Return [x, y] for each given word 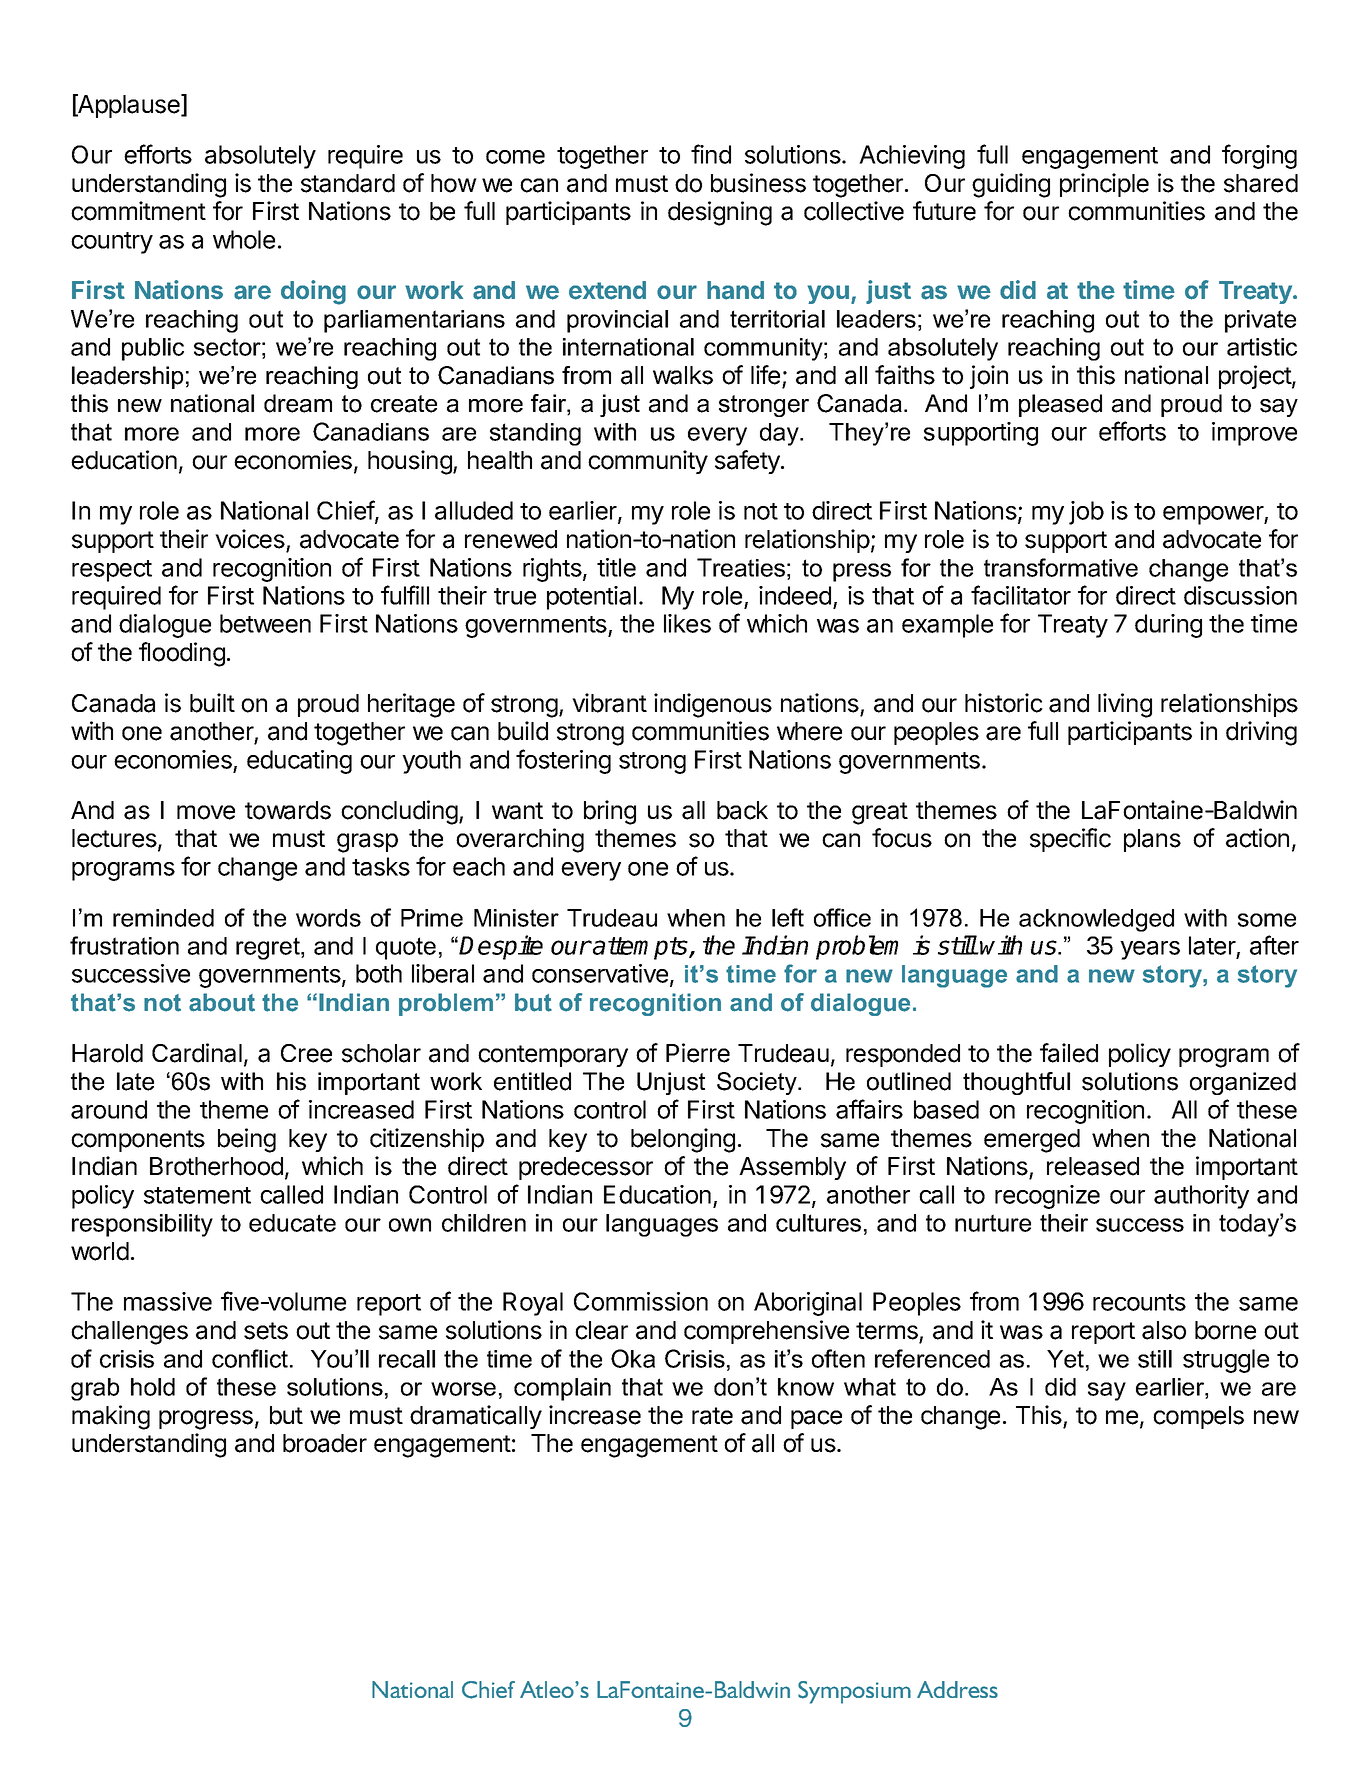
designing [720, 213]
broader [325, 1443]
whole [244, 239]
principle [1104, 185]
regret [269, 948]
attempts [641, 948]
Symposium [854, 1692]
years [1150, 950]
